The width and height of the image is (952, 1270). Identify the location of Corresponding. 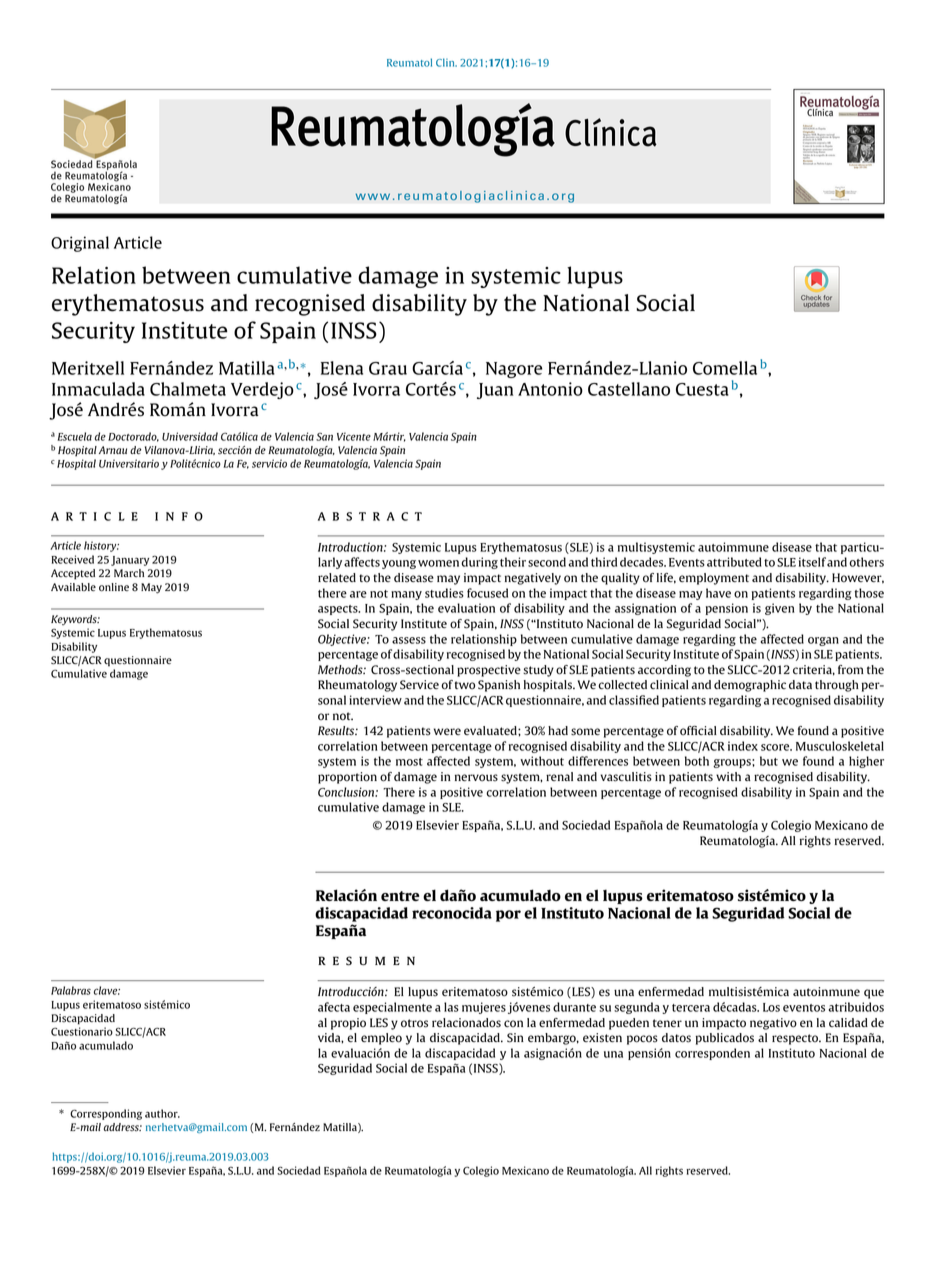
(106, 1114).
